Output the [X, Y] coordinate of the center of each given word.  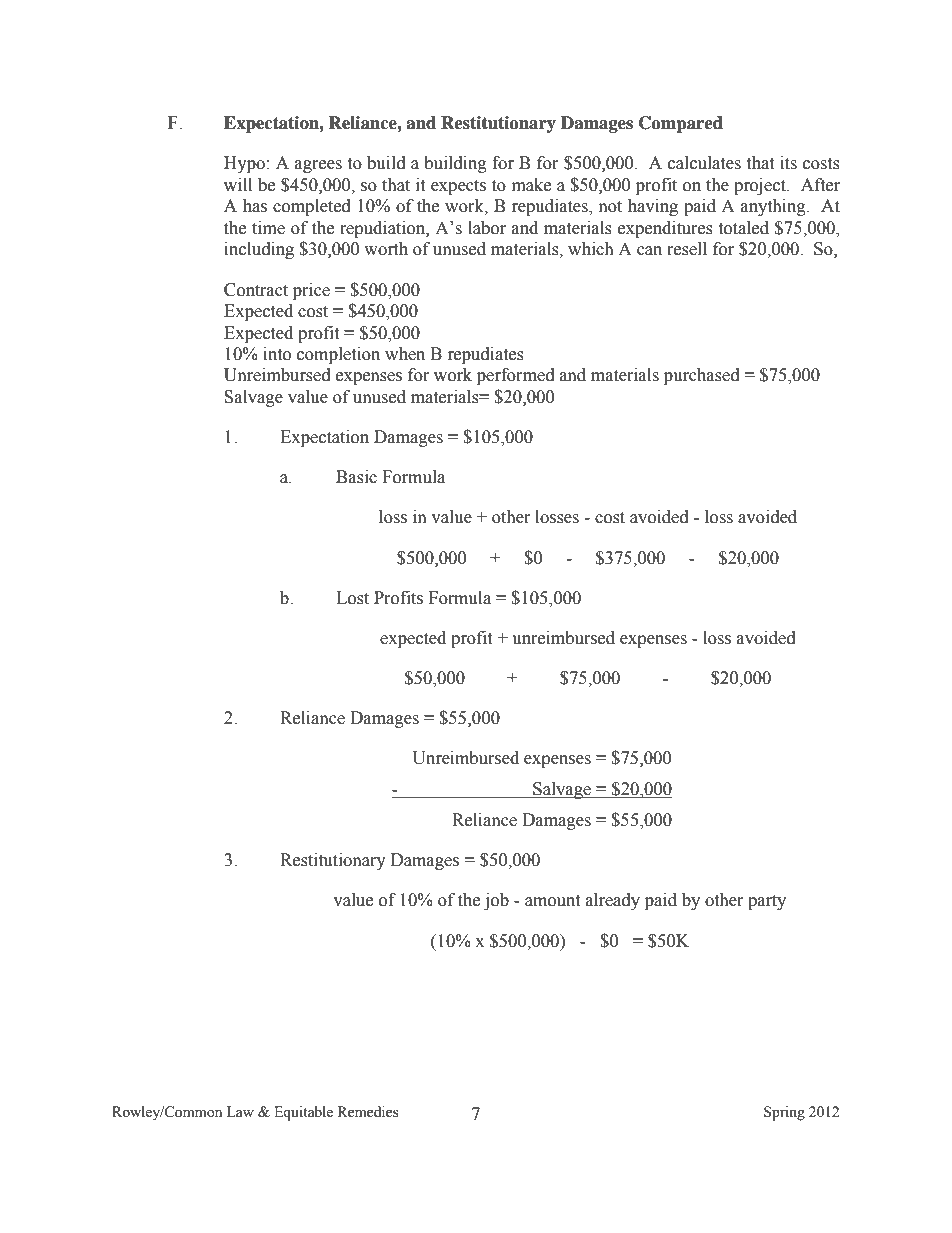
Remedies [368, 1112]
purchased [702, 376]
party [767, 902]
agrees [318, 166]
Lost [352, 598]
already [613, 901]
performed [516, 376]
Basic [356, 477]
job [496, 901]
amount [552, 901]
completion [338, 355]
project [761, 186]
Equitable [303, 1113]
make [531, 185]
